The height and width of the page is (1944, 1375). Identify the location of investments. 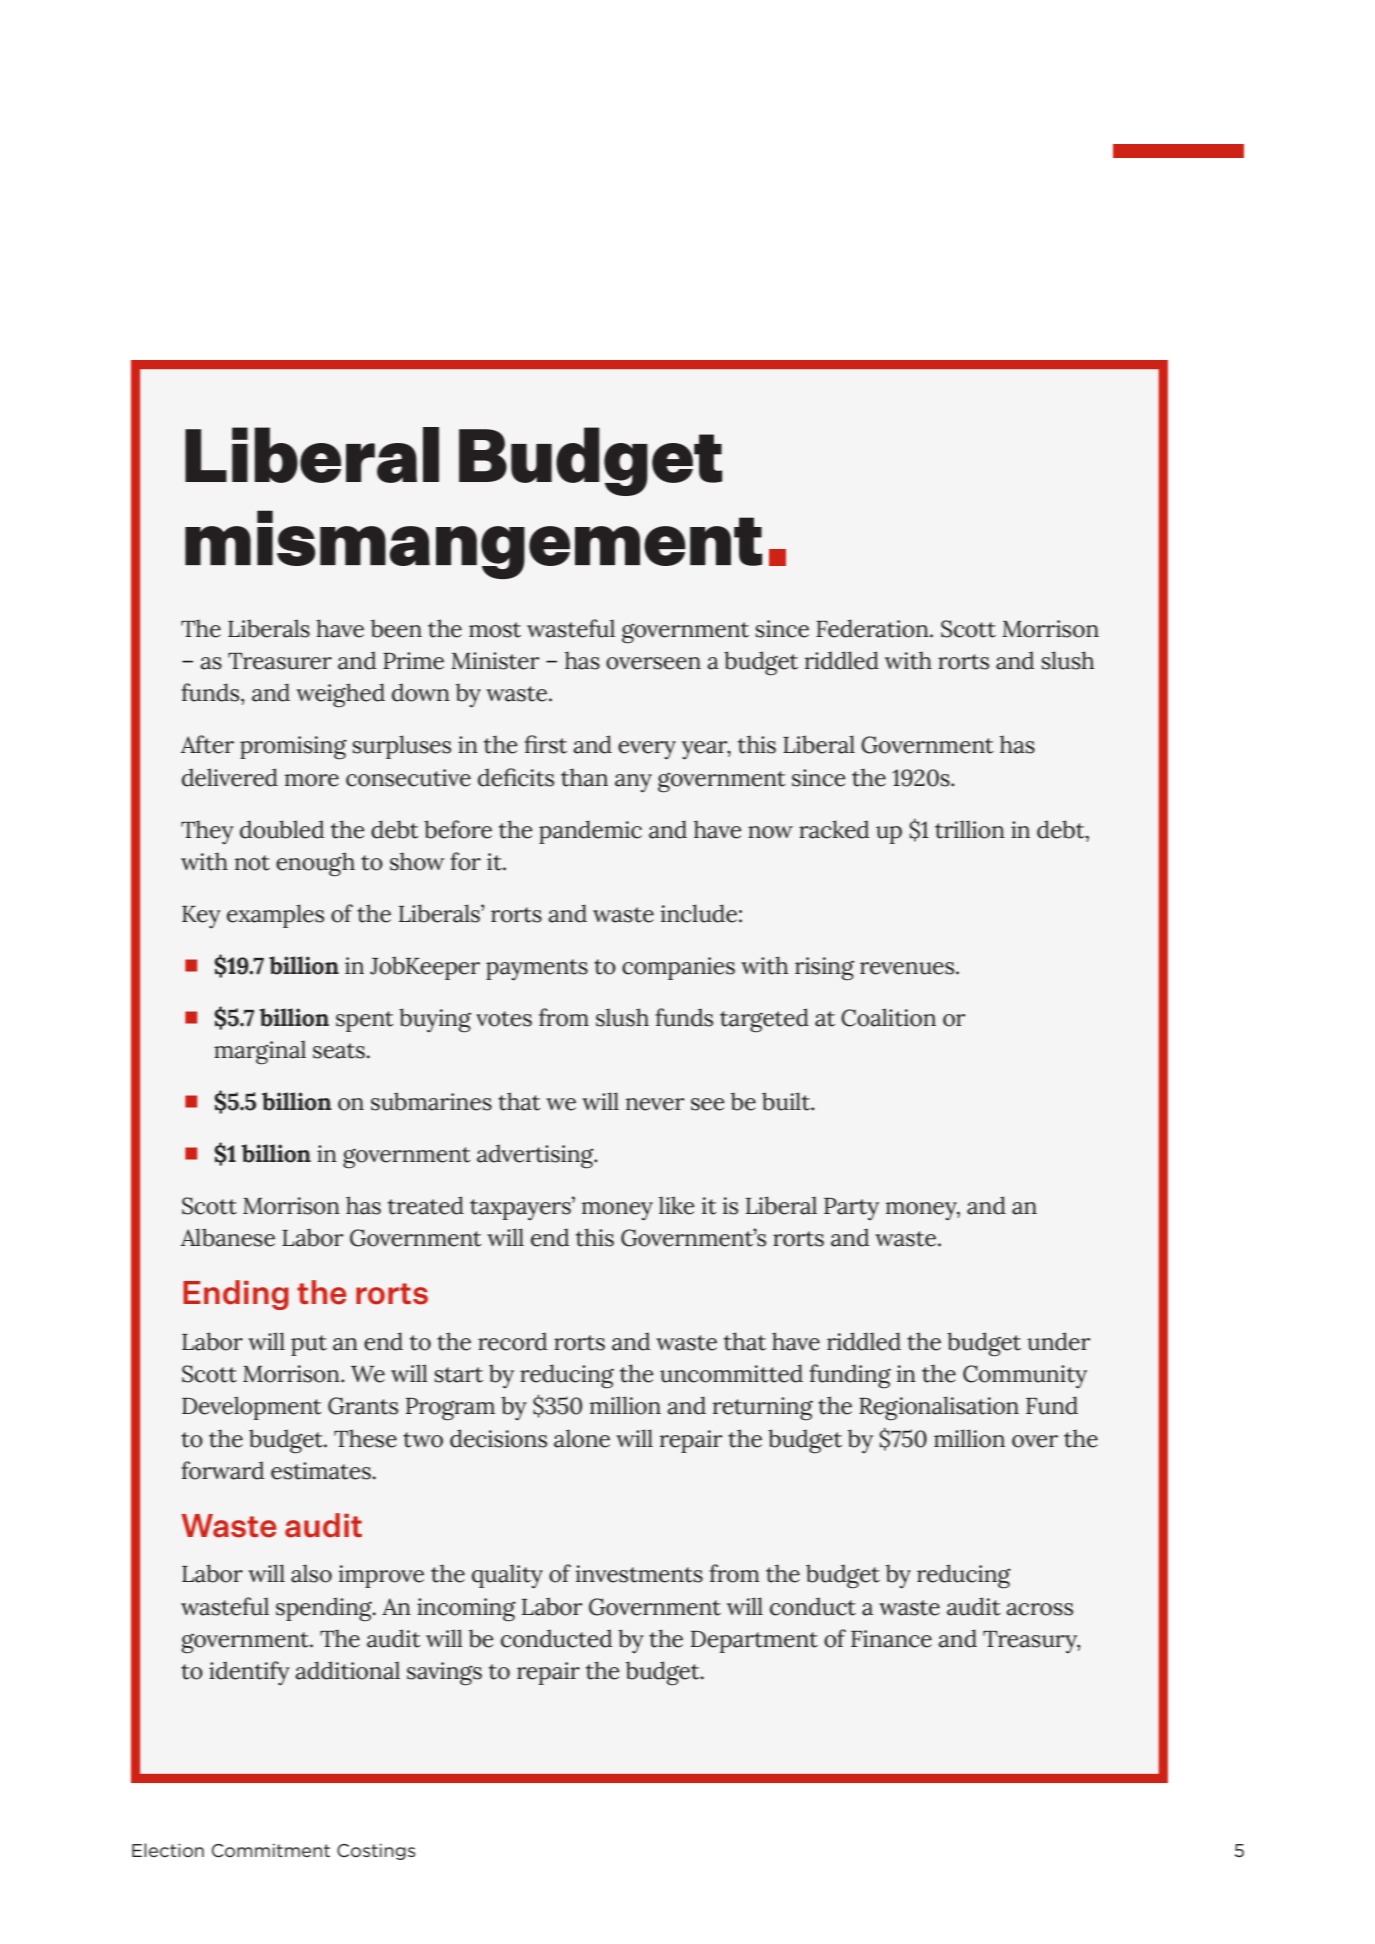
(639, 1574).
